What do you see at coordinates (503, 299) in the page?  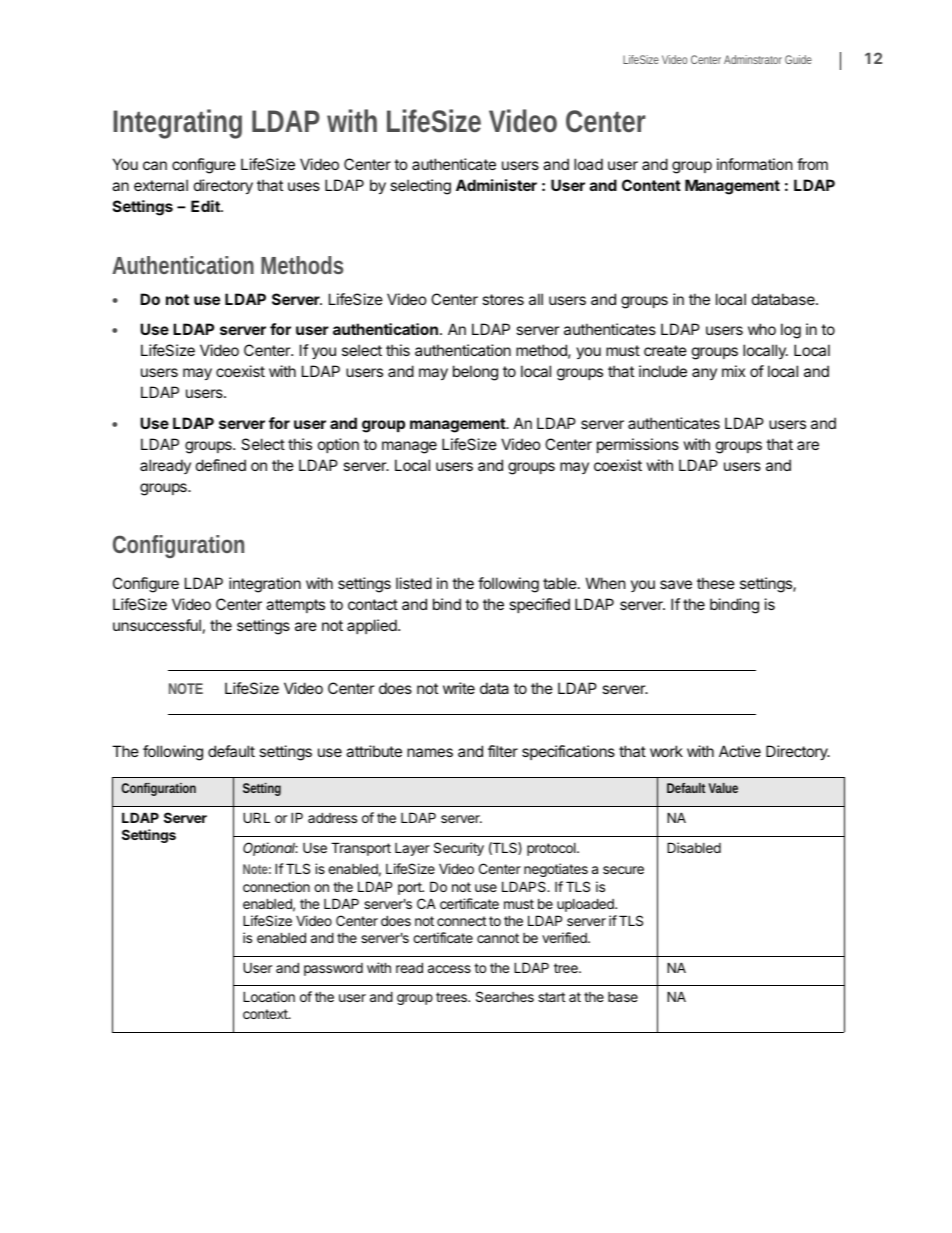 I see `stores` at bounding box center [503, 299].
